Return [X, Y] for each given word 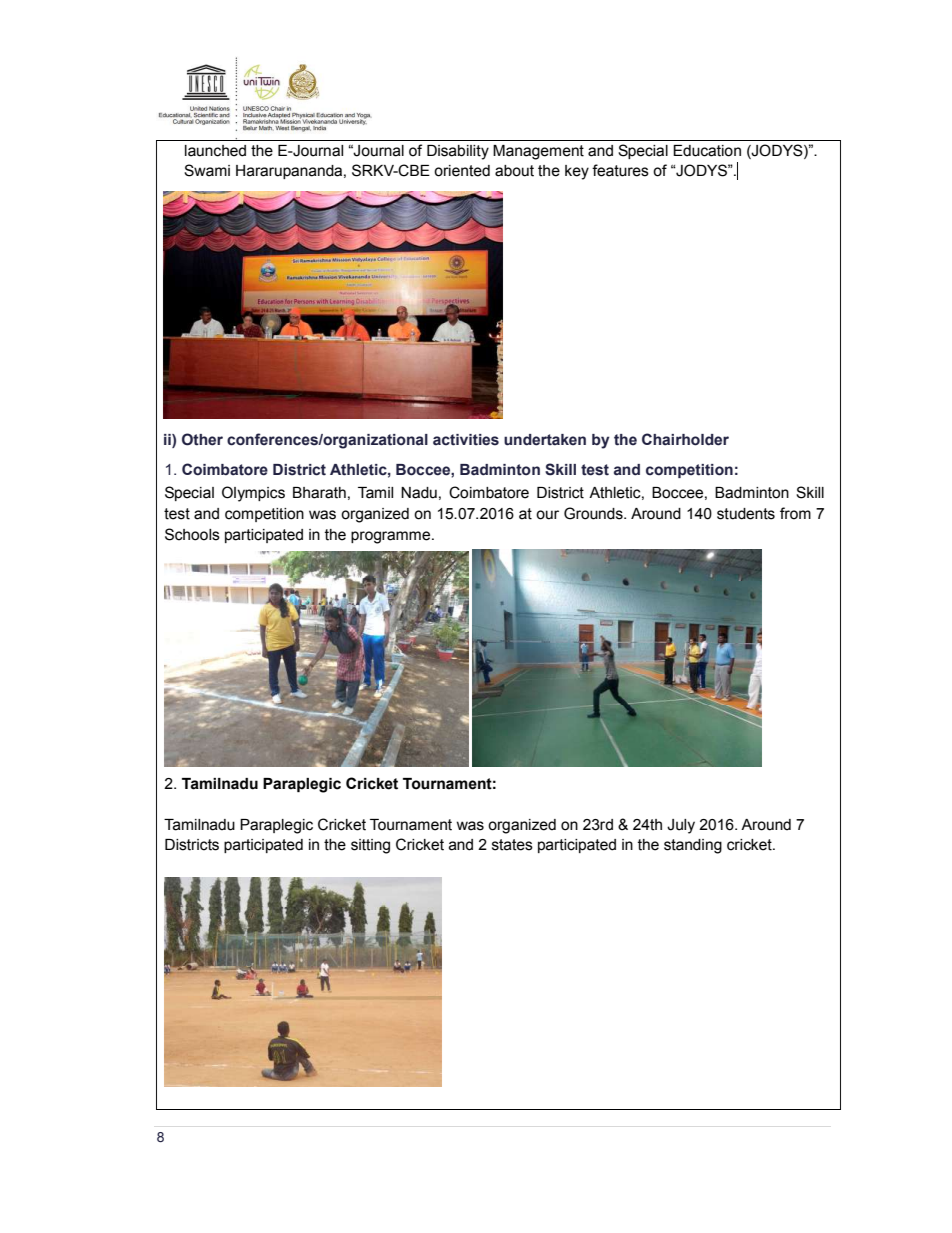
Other [202, 439]
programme [392, 537]
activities [466, 440]
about [514, 171]
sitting [370, 846]
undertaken [545, 440]
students [746, 514]
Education [707, 151]
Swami [207, 170]
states [512, 845]
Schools [192, 534]
